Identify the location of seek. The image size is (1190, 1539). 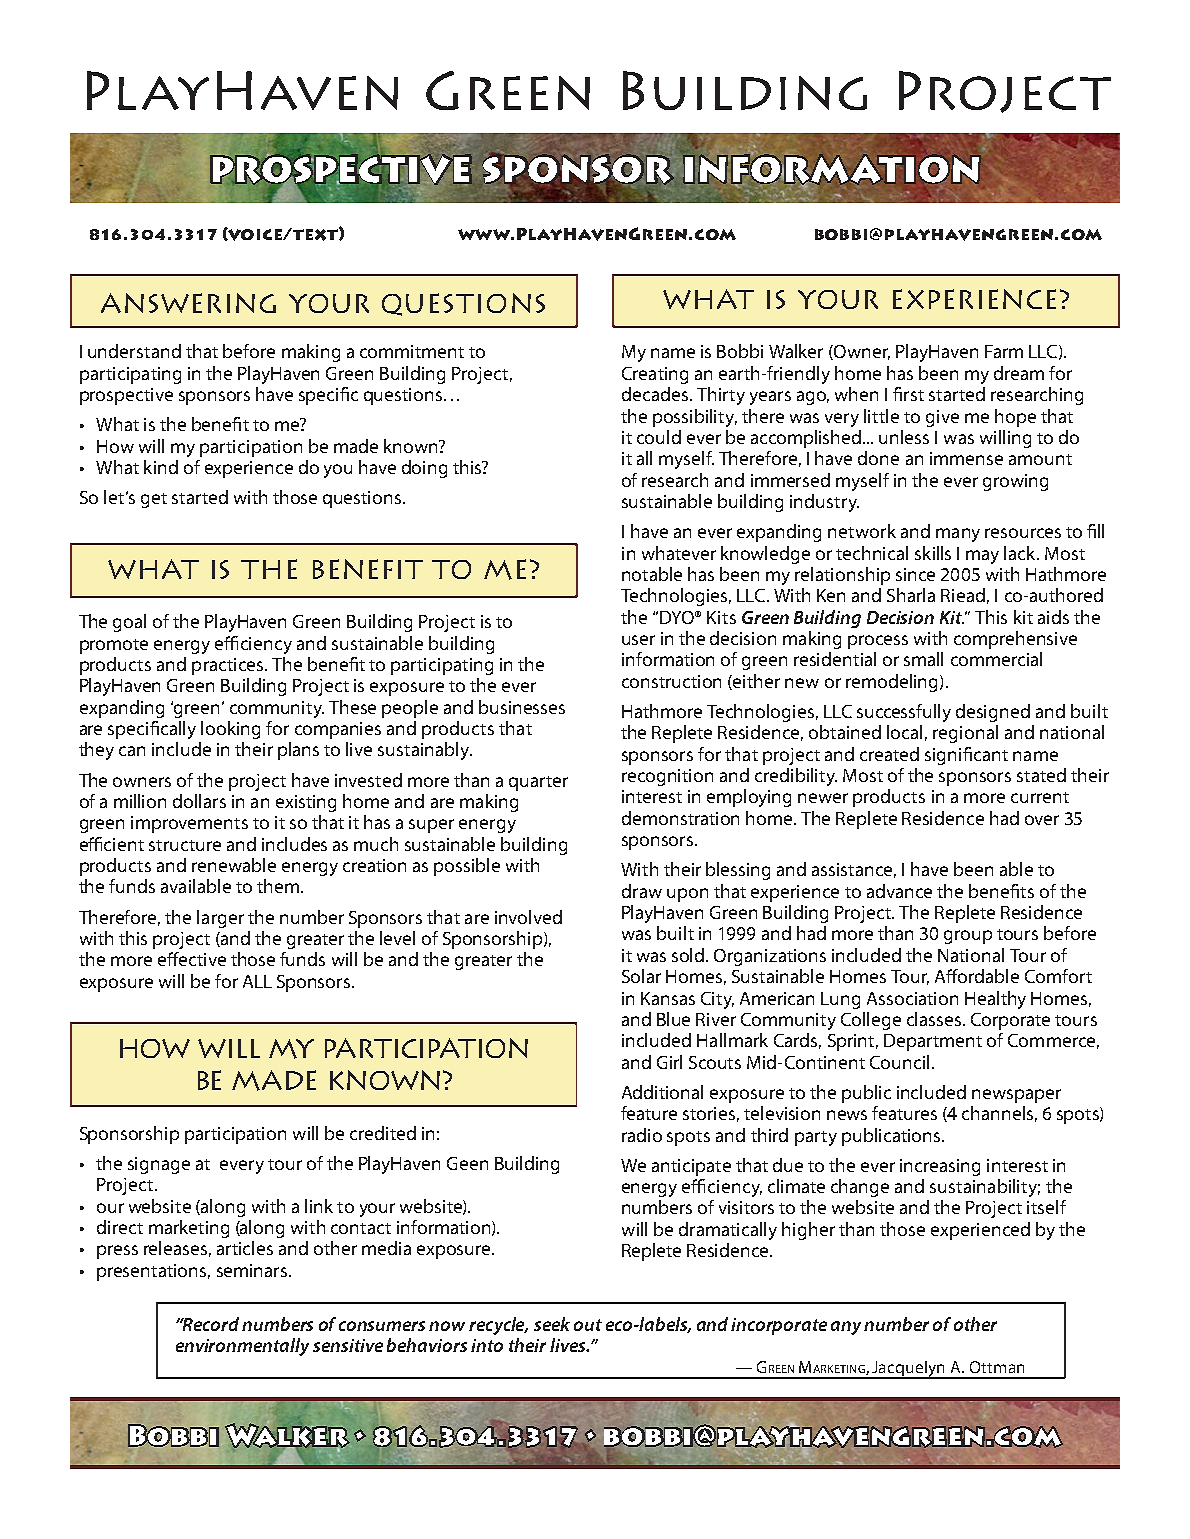
(552, 1324).
